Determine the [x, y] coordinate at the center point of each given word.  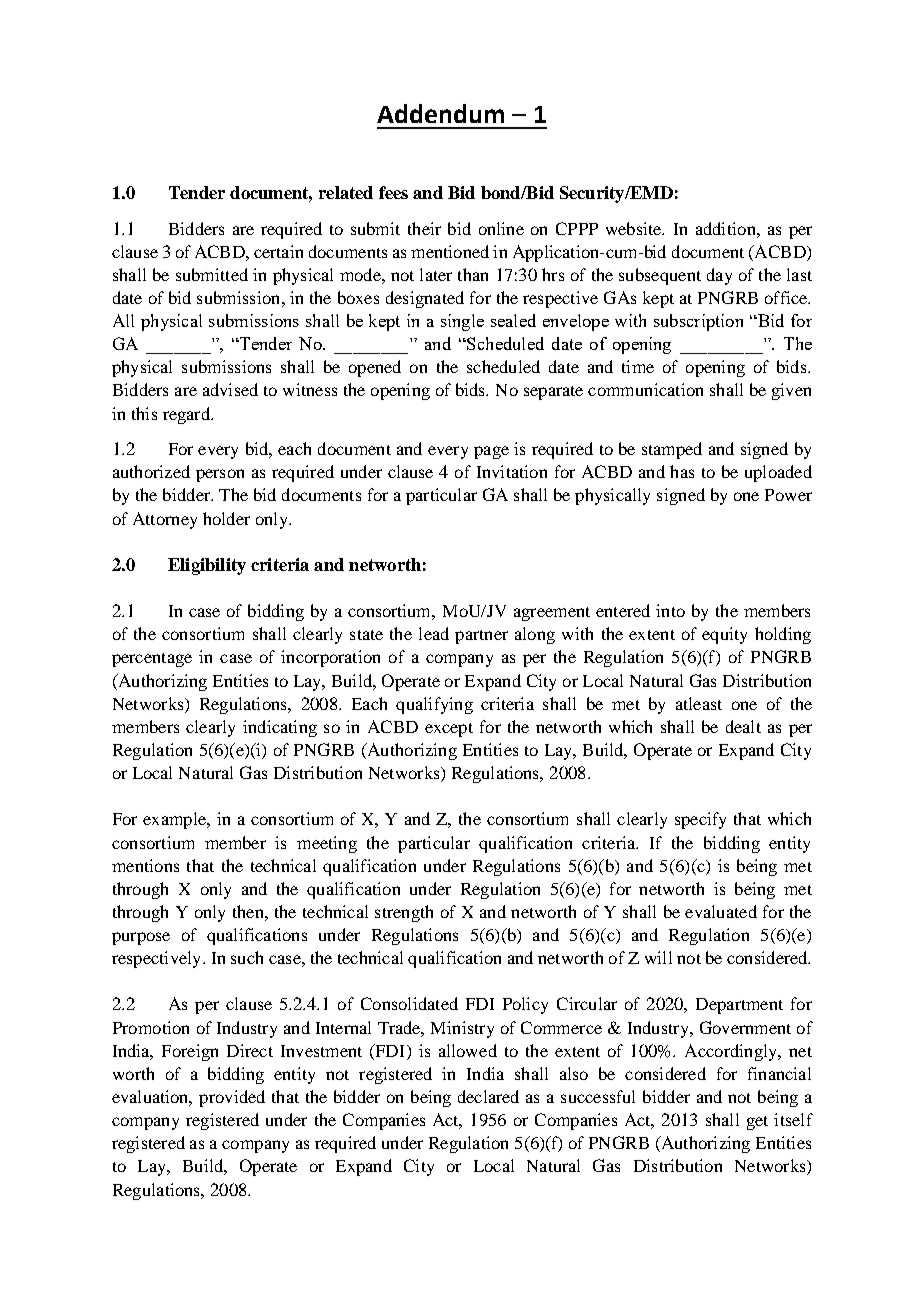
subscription [698, 322]
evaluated [721, 911]
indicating [280, 728]
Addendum [440, 113]
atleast [699, 703]
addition [727, 228]
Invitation [512, 471]
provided [232, 1098]
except [449, 730]
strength [404, 913]
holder [226, 518]
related [346, 192]
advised [230, 389]
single [462, 322]
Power [788, 495]
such [247, 957]
